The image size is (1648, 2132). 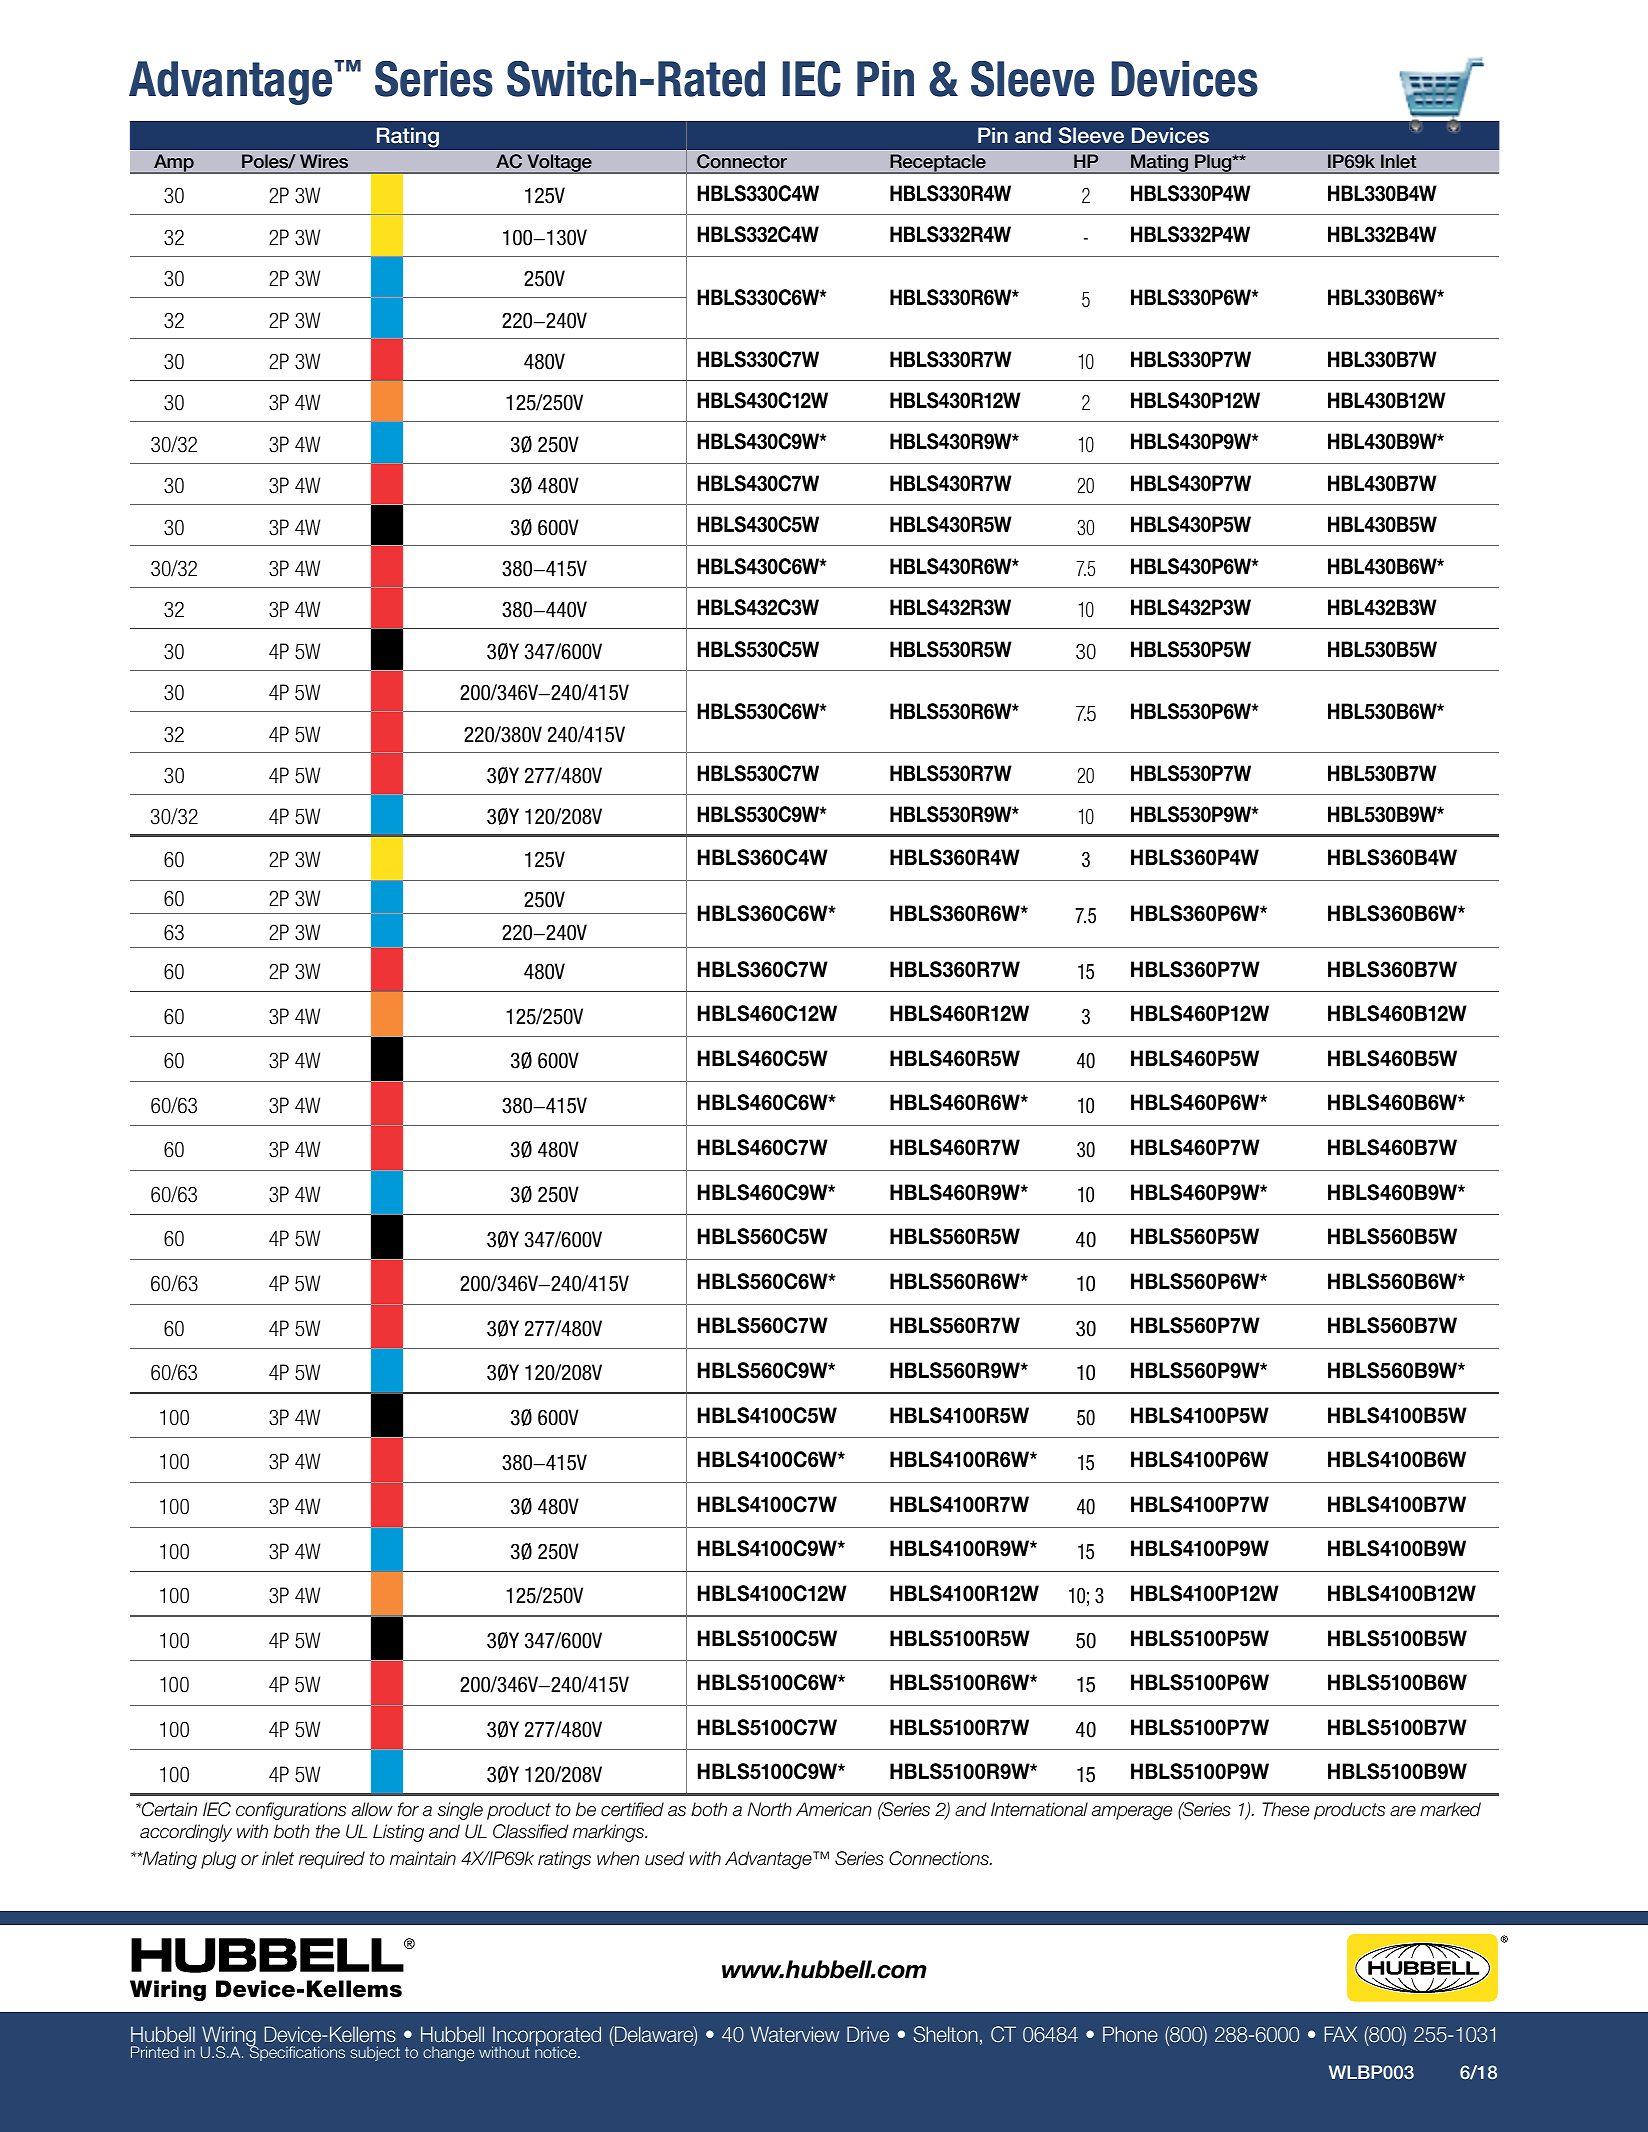 What do you see at coordinates (296, 2052) in the screenshot?
I see `Specifications` at bounding box center [296, 2052].
